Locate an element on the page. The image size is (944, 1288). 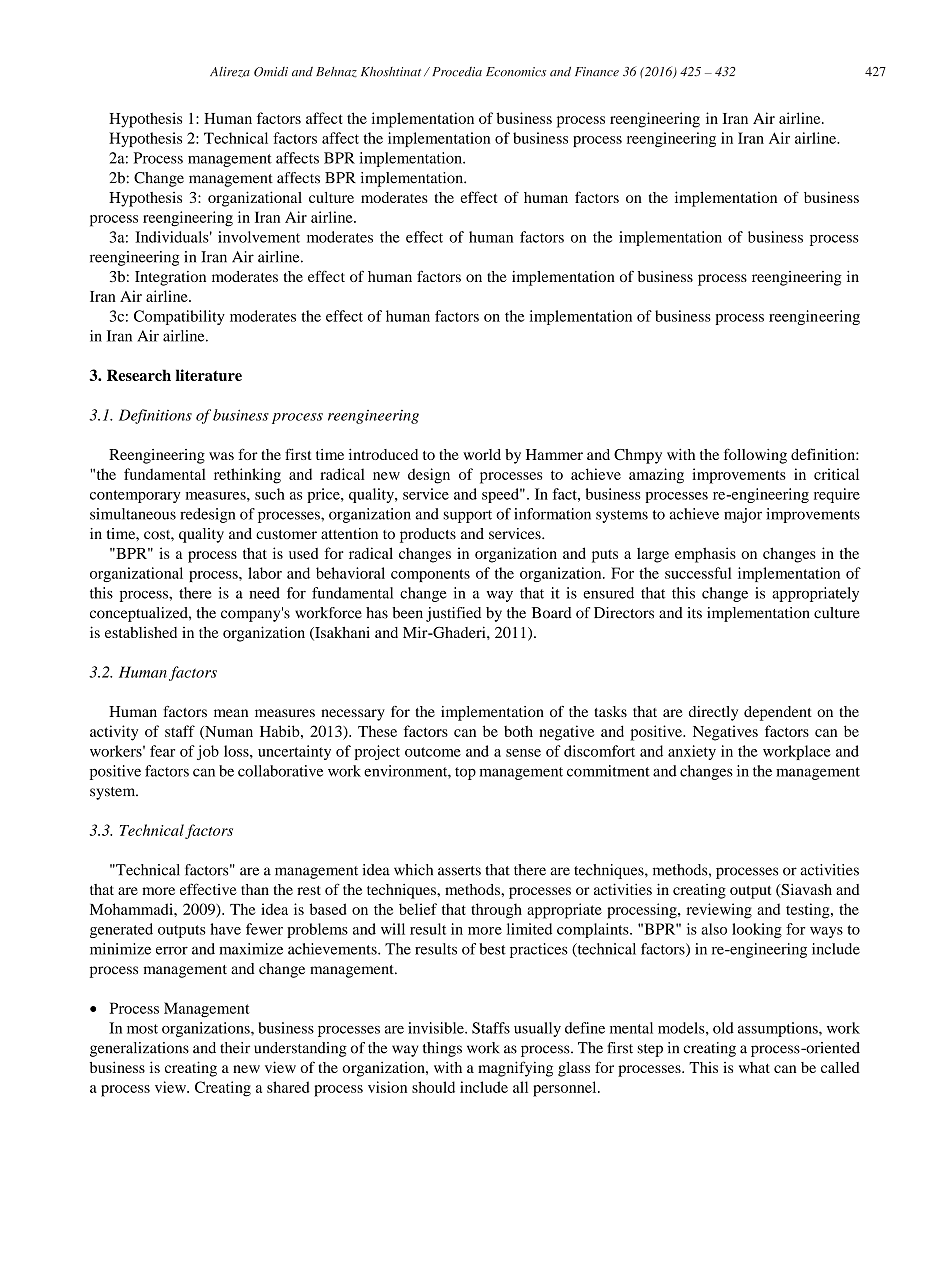
what is located at coordinates (754, 1067).
